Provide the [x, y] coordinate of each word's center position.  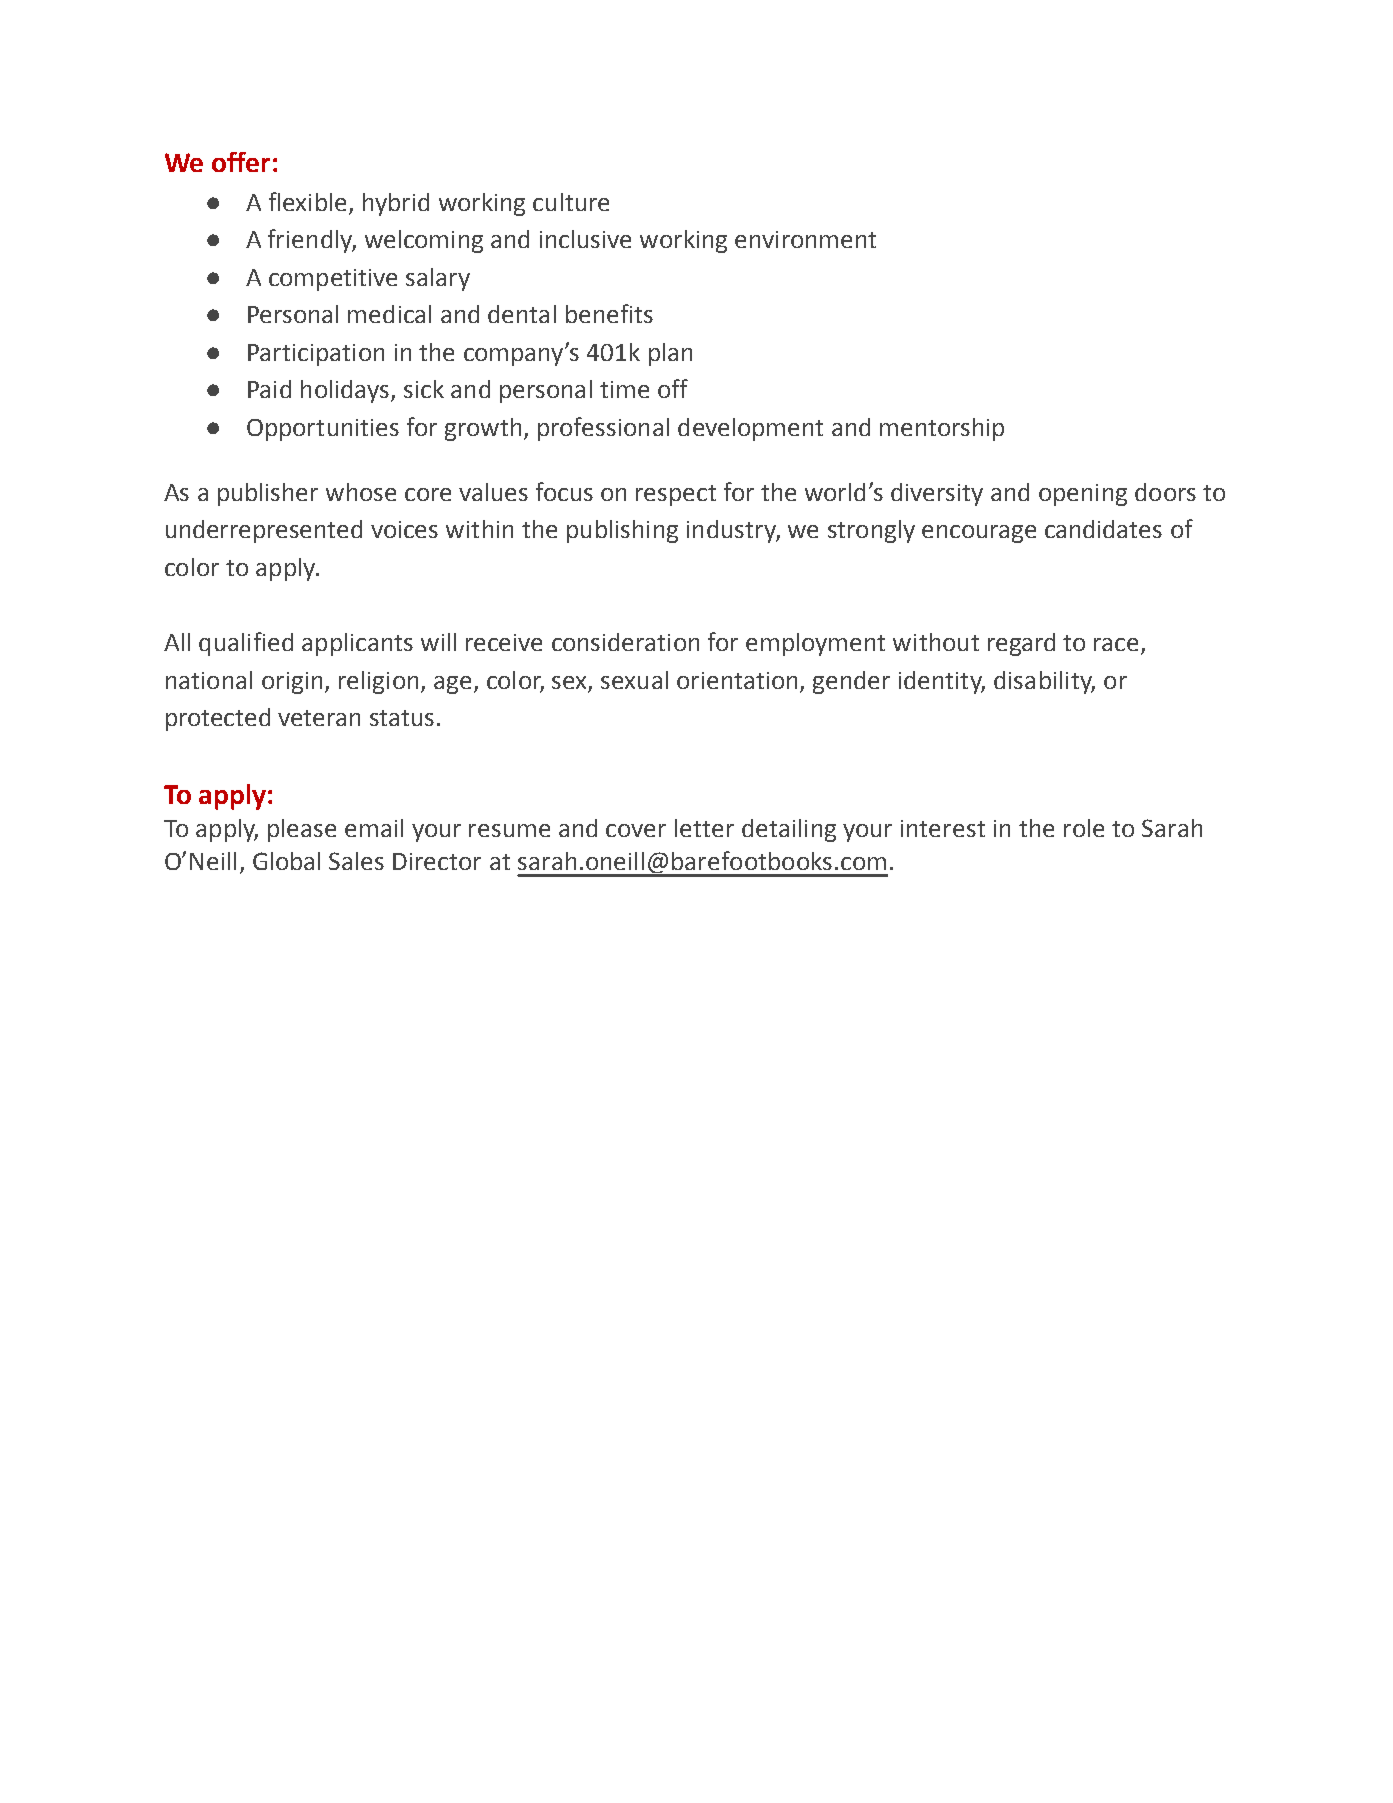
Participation [316, 355]
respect [676, 495]
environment [805, 239]
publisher [268, 494]
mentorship [942, 429]
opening [1083, 495]
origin [292, 683]
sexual [634, 680]
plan [670, 354]
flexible [307, 201]
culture [571, 202]
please [302, 830]
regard [1021, 644]
